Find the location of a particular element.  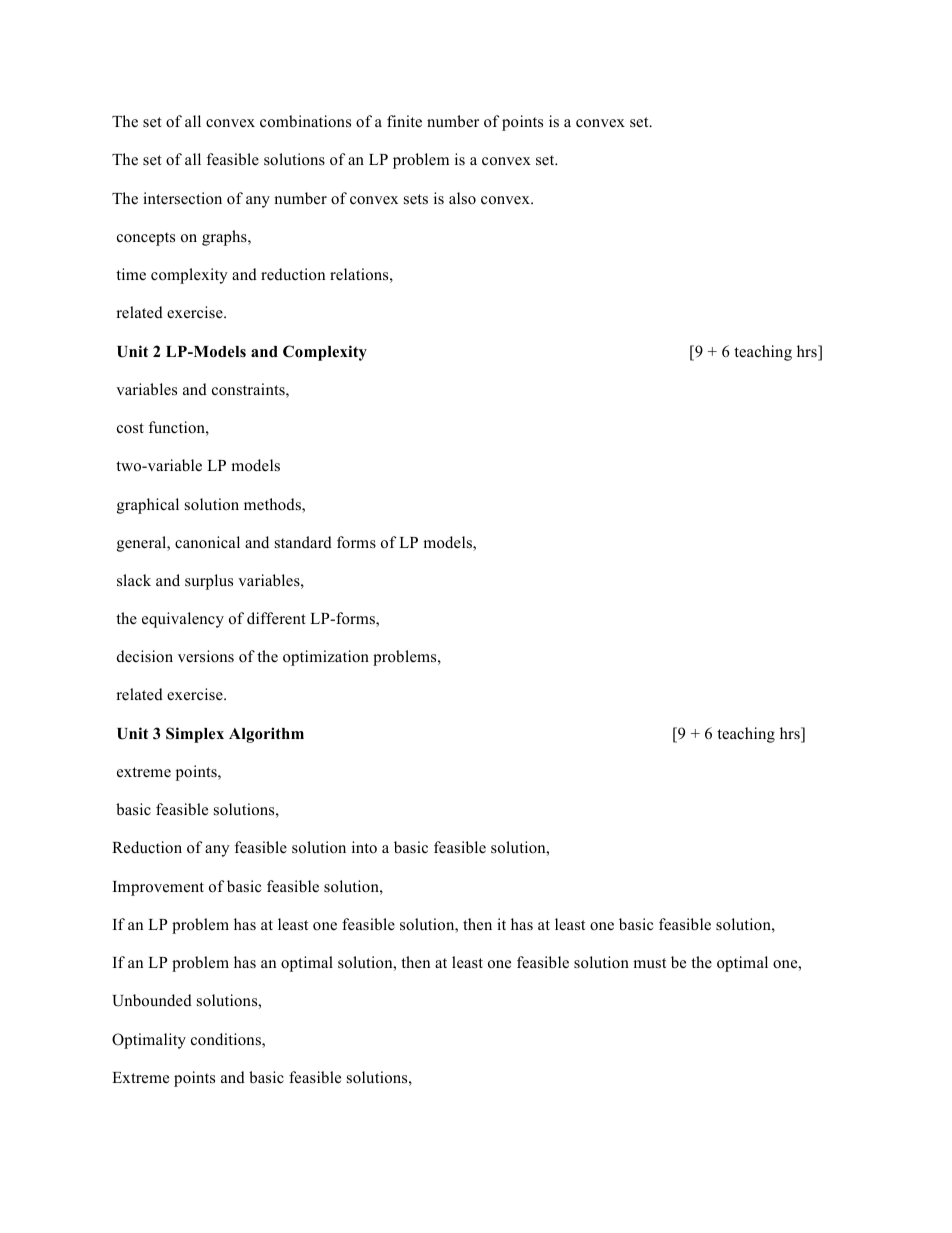

Unbounded is located at coordinates (152, 1000).
